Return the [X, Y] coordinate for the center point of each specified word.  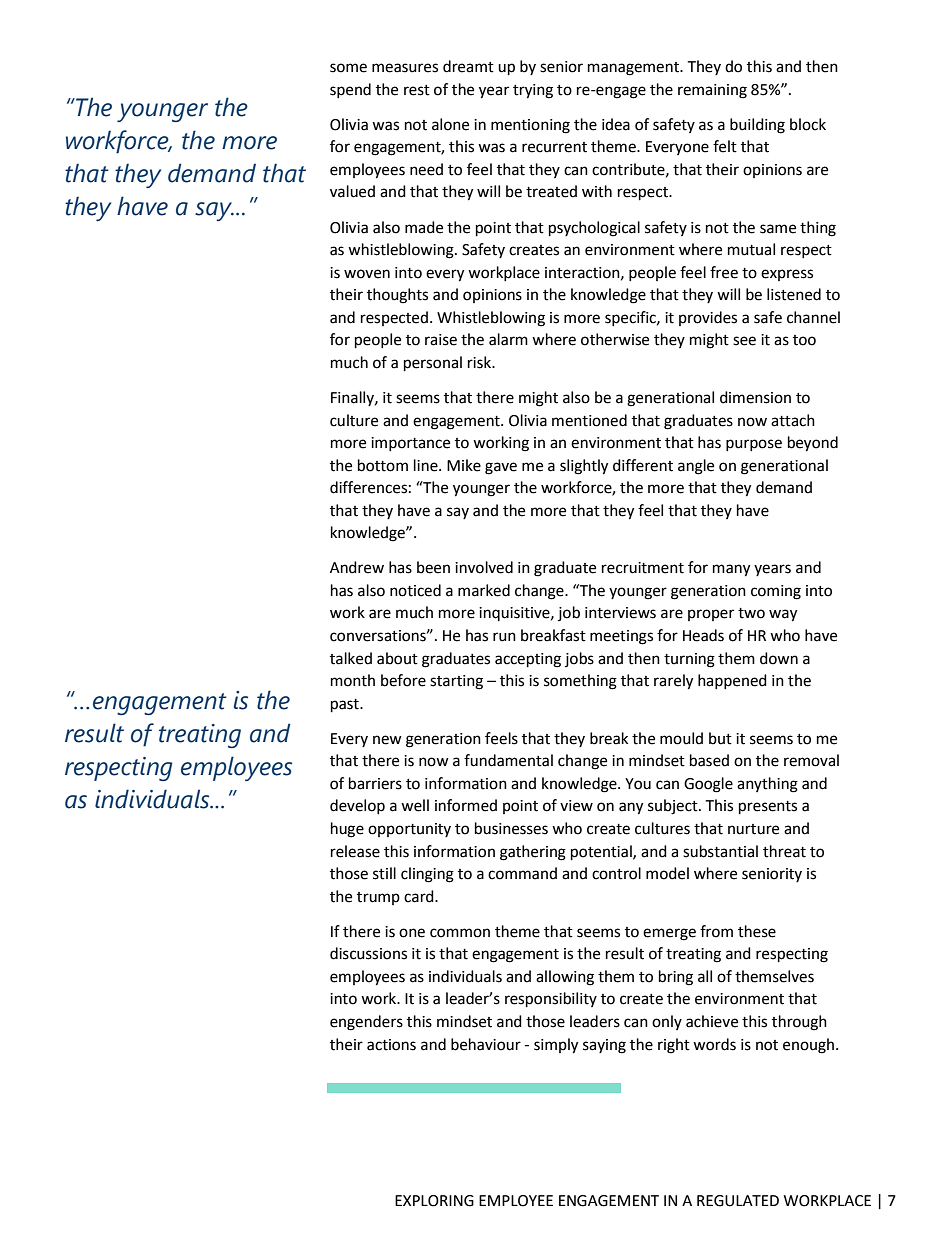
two [751, 613]
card [420, 896]
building [757, 126]
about [397, 658]
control [616, 873]
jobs [579, 659]
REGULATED [738, 1201]
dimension [755, 397]
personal [433, 364]
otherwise [615, 339]
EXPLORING [434, 1201]
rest [417, 90]
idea [616, 124]
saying [604, 1046]
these [757, 931]
